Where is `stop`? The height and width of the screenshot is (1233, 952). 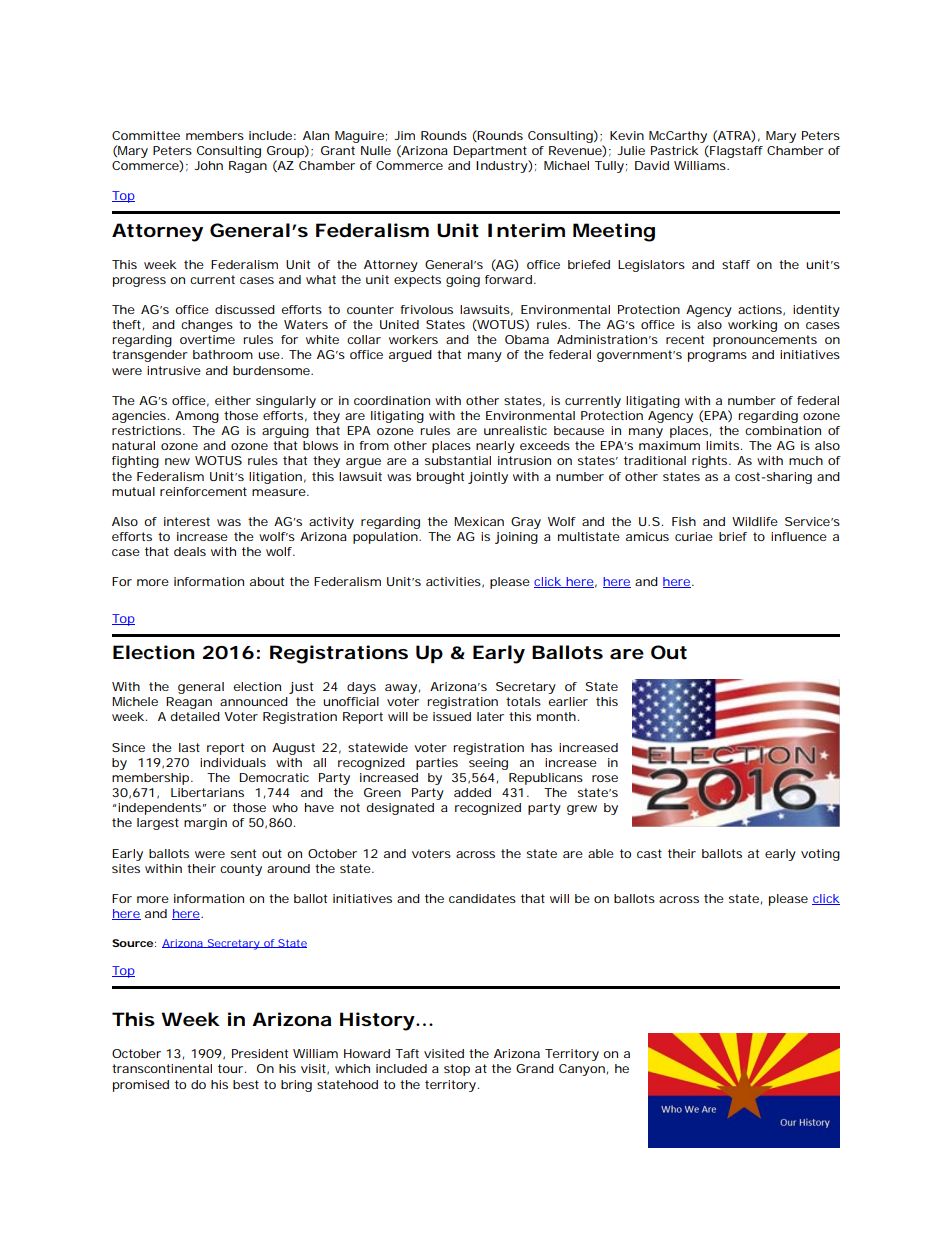
stop is located at coordinates (457, 1070).
